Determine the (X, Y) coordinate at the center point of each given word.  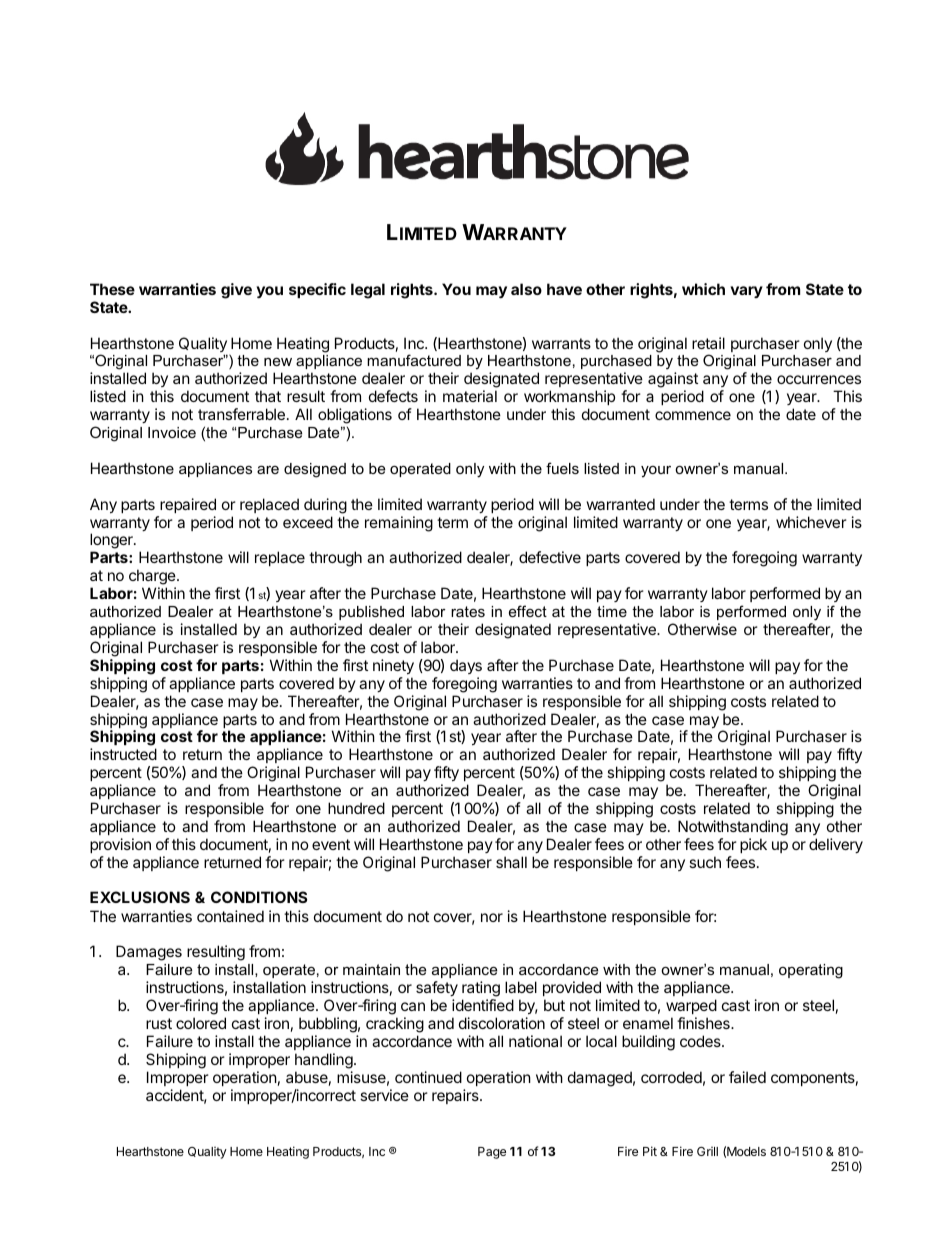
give (236, 291)
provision (120, 845)
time (612, 611)
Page (492, 1153)
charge (153, 578)
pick (753, 845)
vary (746, 292)
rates (468, 611)
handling (325, 1061)
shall (511, 862)
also (526, 289)
